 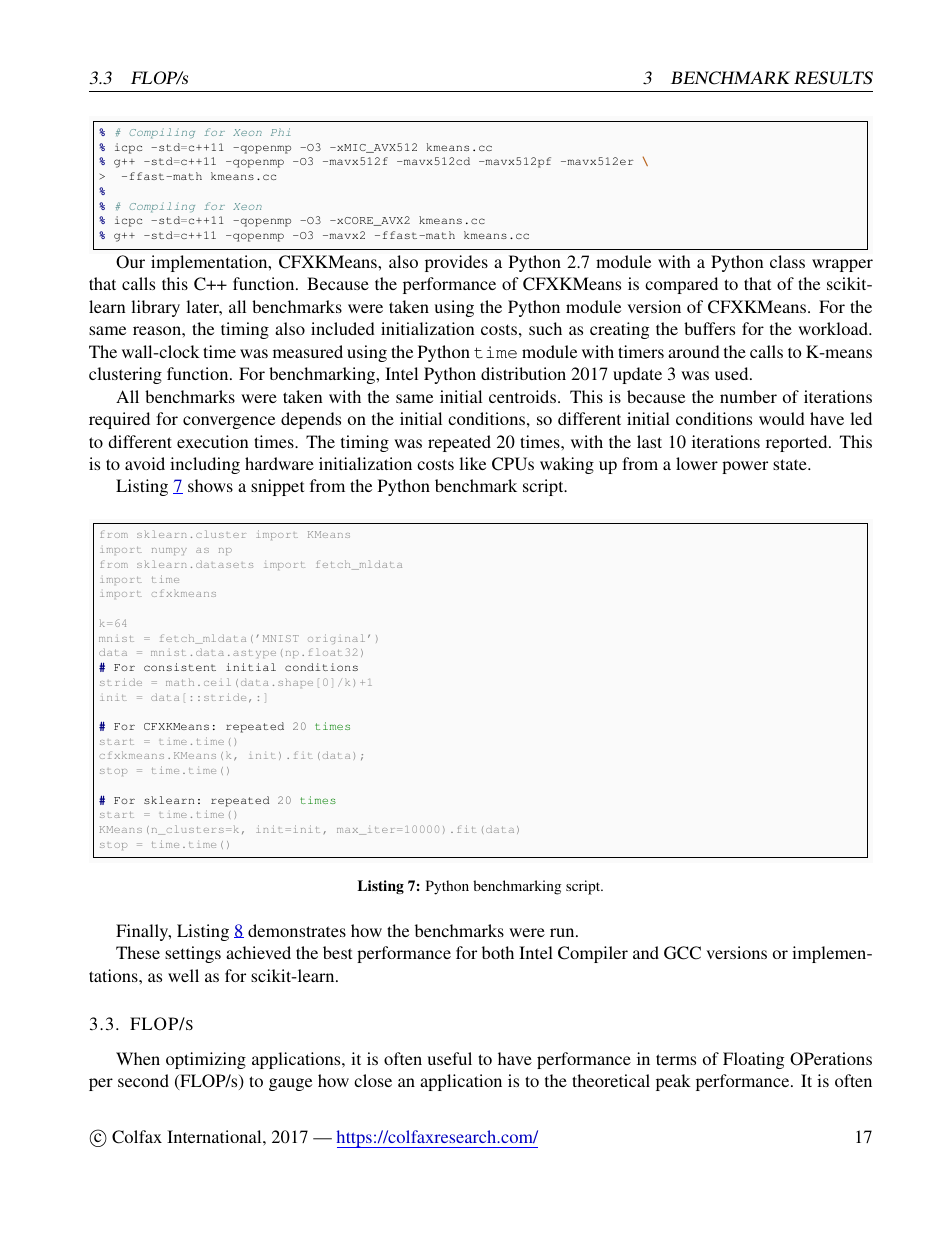 I want to click on like, so click(x=472, y=463).
